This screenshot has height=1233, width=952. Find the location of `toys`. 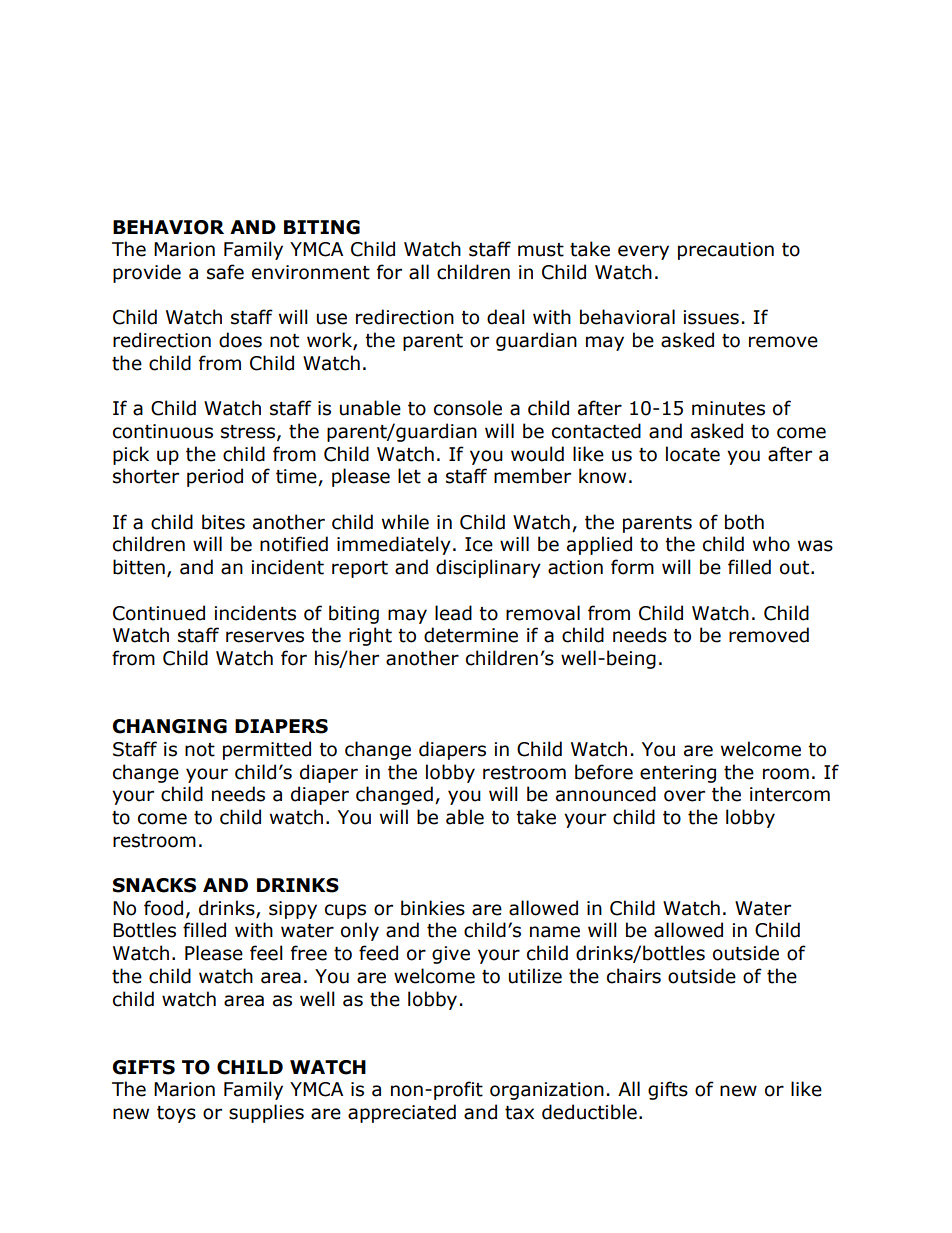

toys is located at coordinates (176, 1114).
